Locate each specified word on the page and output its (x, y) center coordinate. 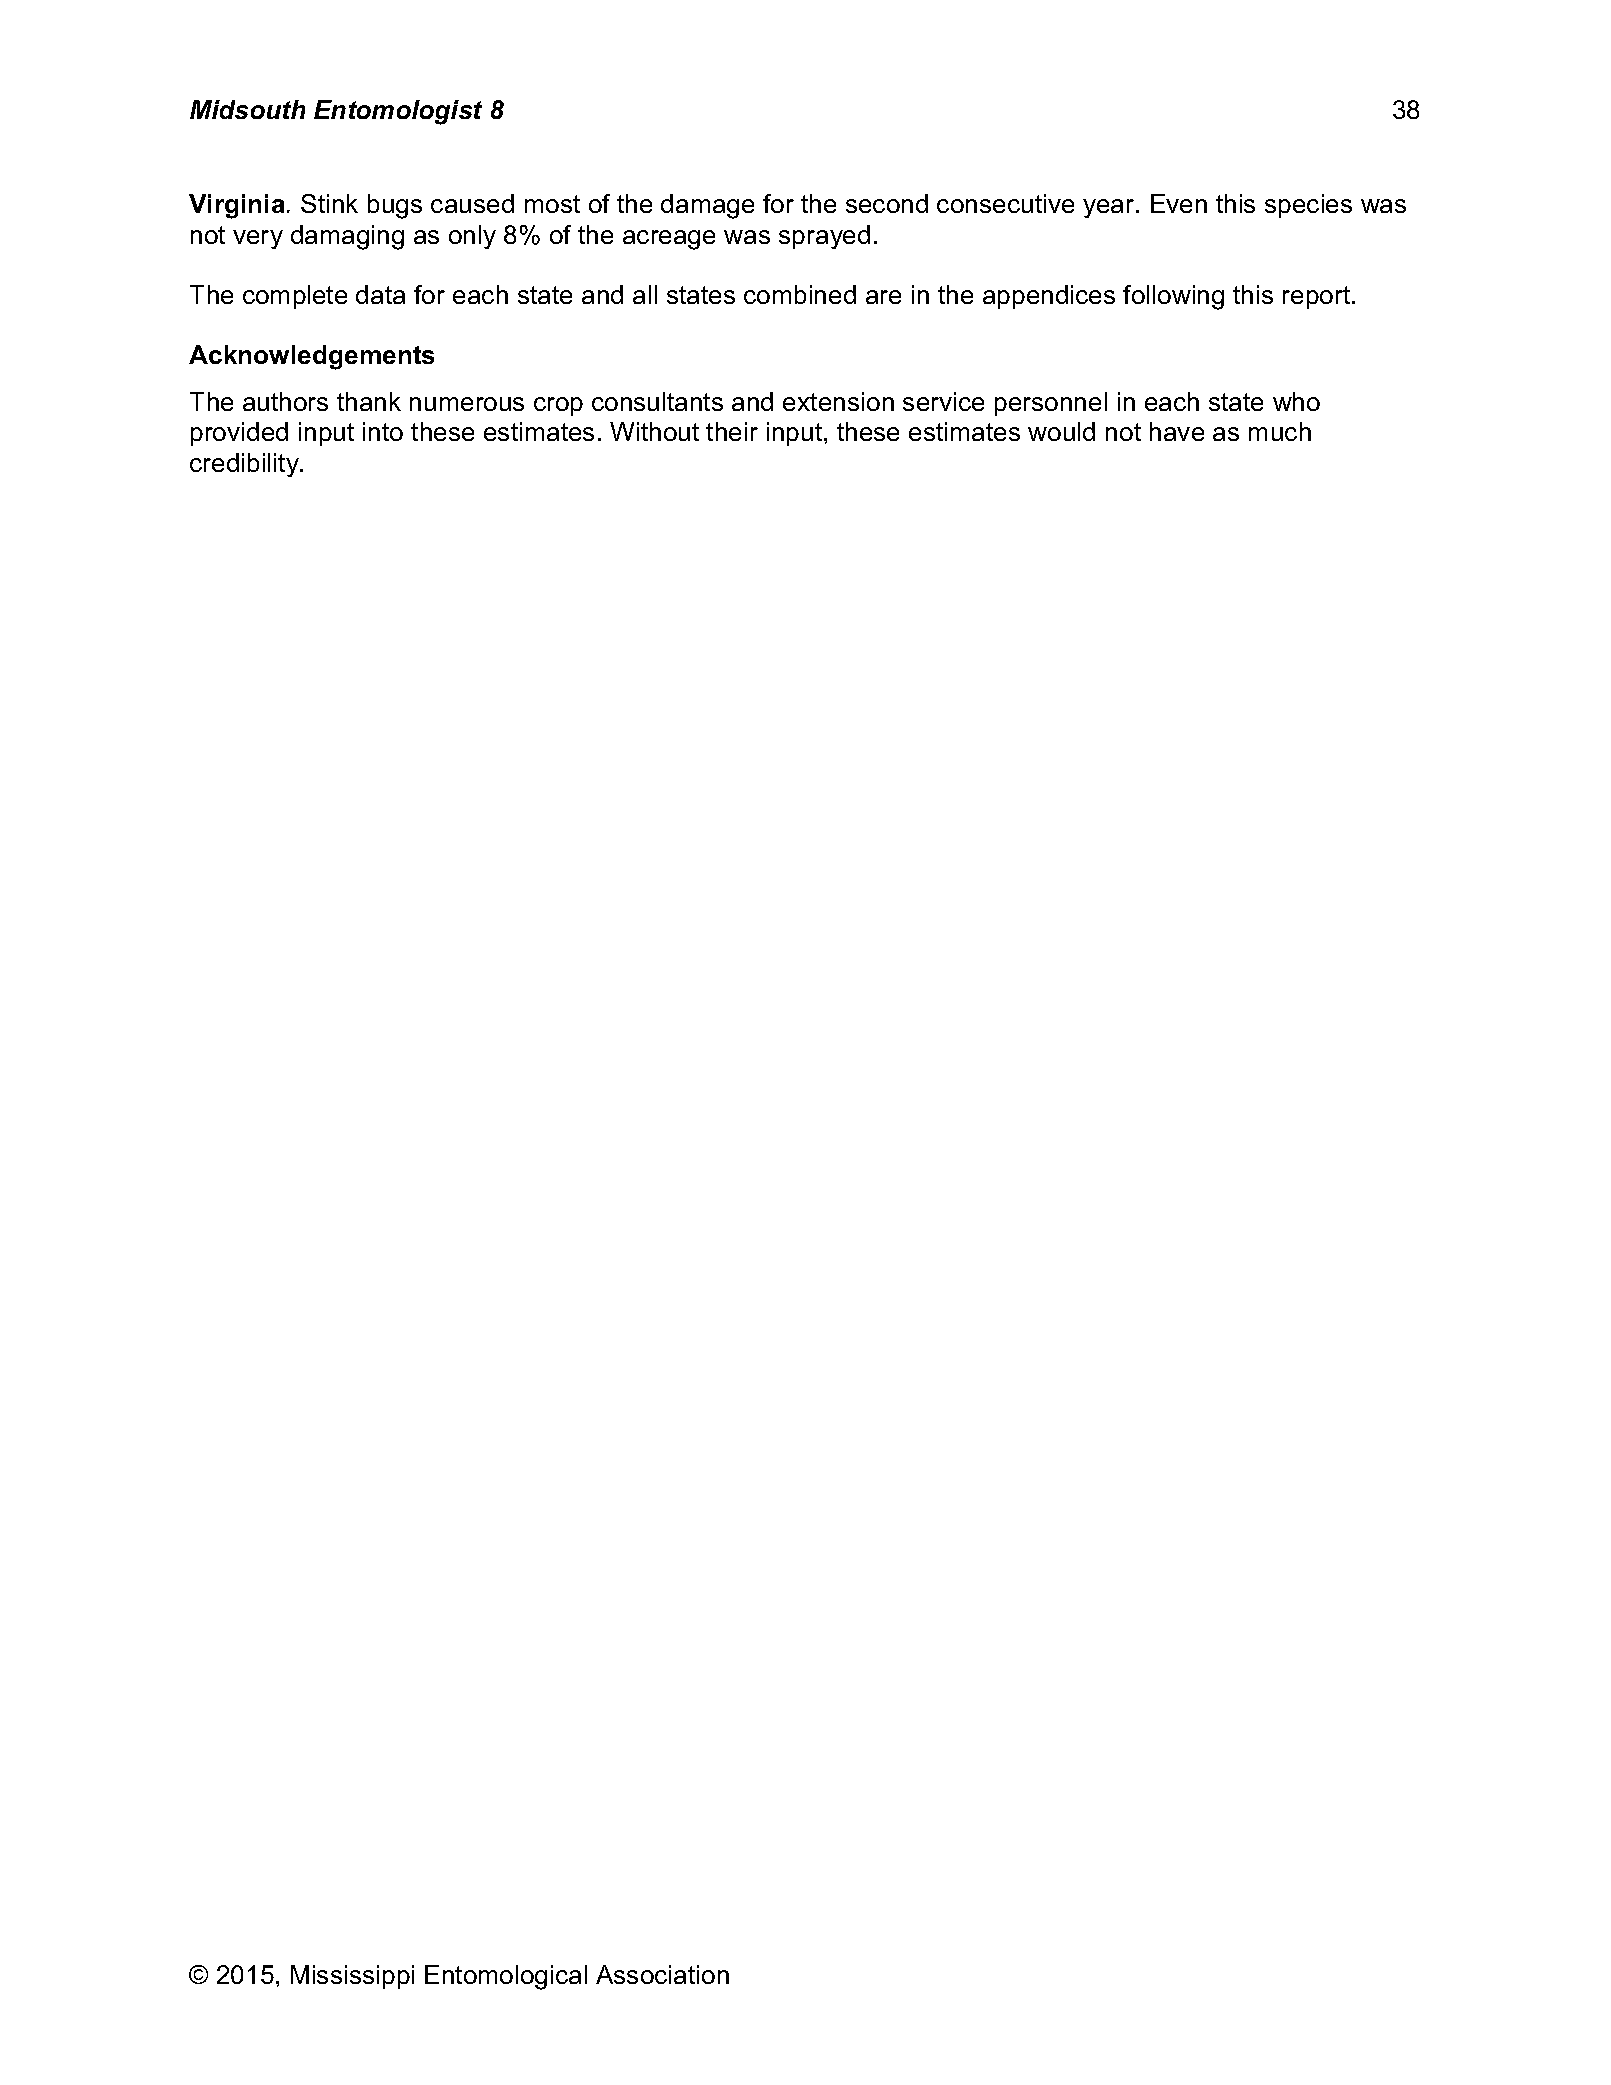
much (1280, 431)
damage (707, 206)
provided (239, 434)
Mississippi (352, 1977)
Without (654, 431)
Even (1179, 203)
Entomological (506, 1977)
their (732, 431)
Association (662, 1974)
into (383, 431)
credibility (245, 465)
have (1177, 431)
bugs (395, 206)
